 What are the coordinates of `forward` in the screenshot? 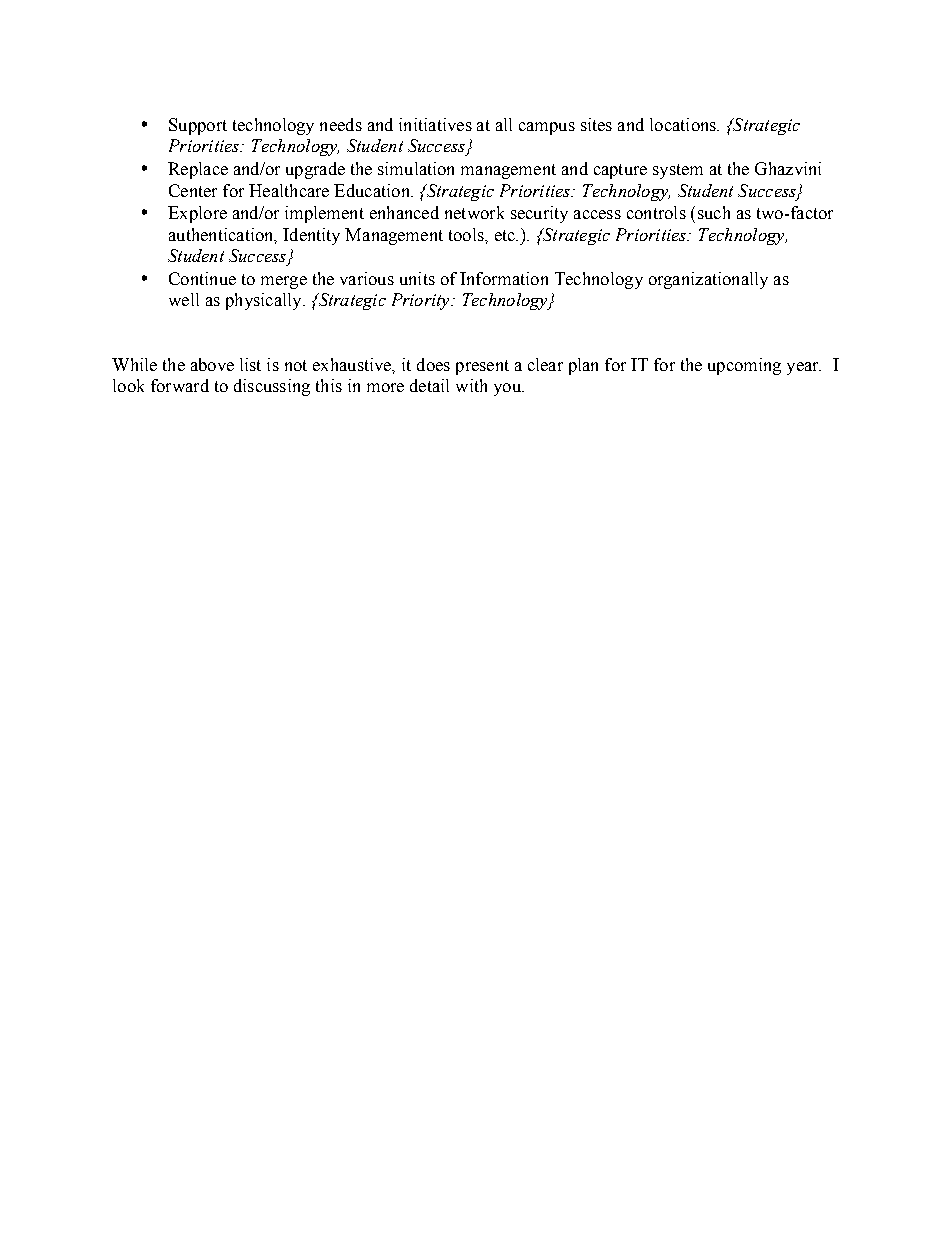 It's located at (180, 385).
